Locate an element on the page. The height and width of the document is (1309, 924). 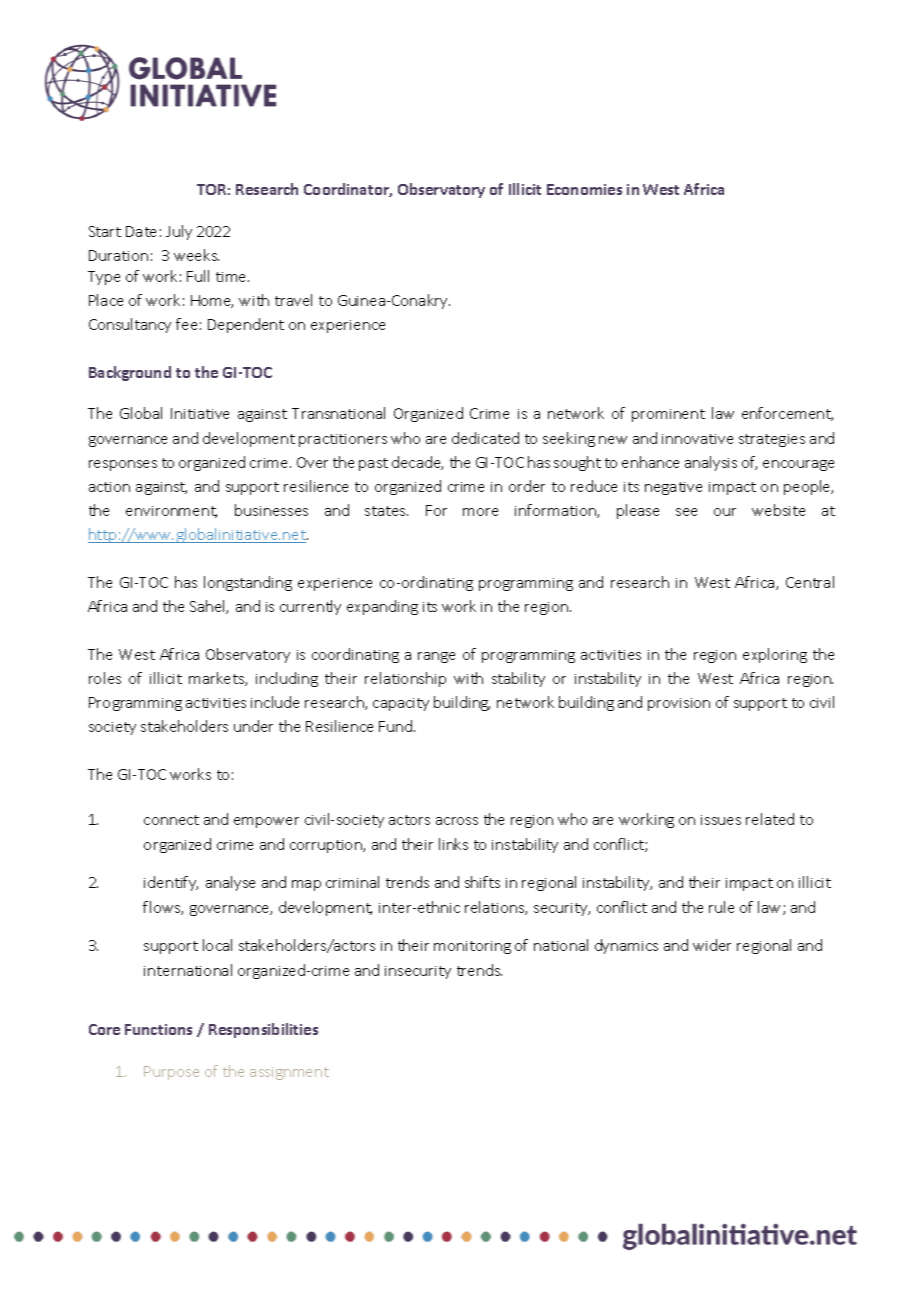
longstanding is located at coordinates (248, 583).
